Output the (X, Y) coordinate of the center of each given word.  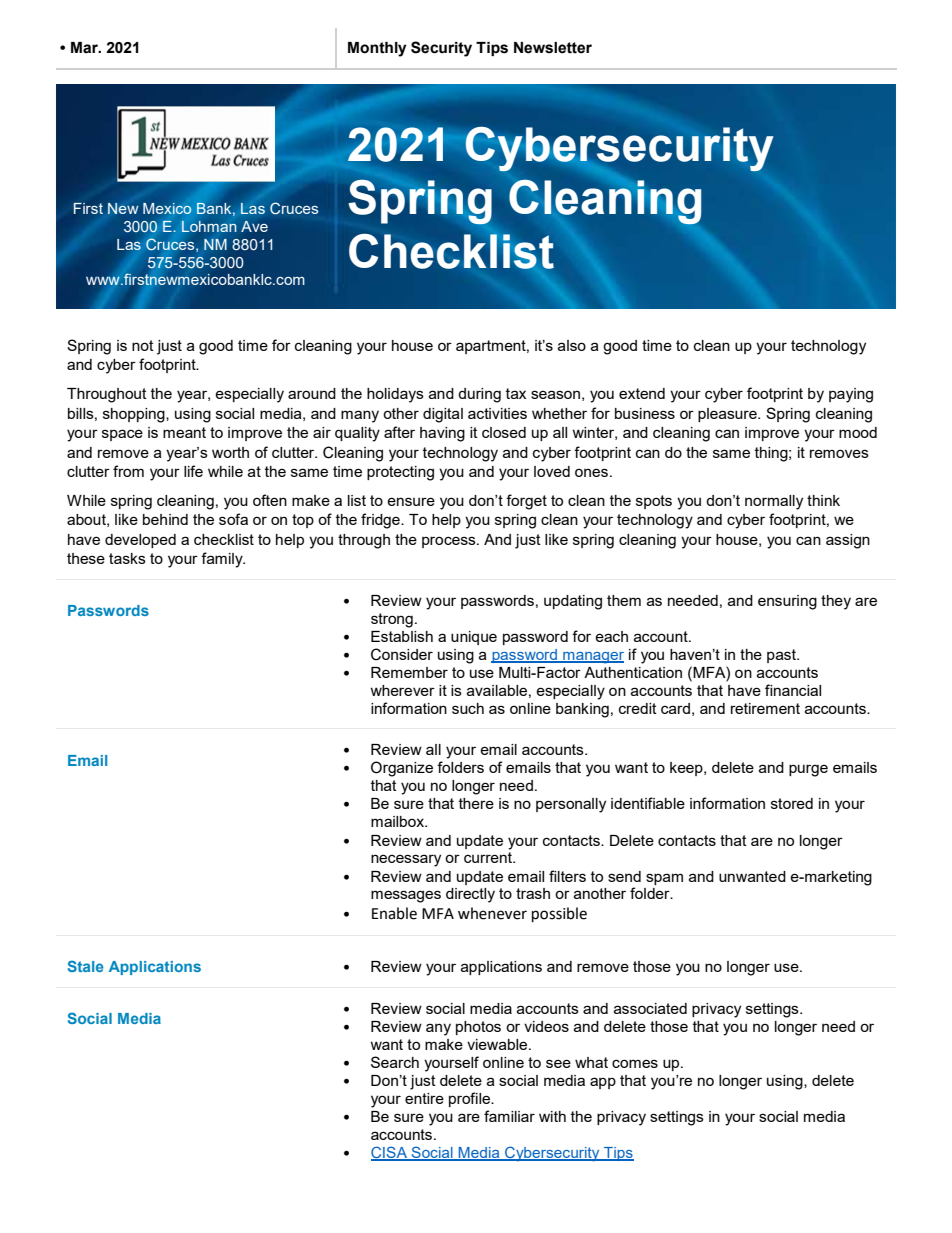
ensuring (787, 602)
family (223, 560)
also (572, 345)
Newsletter (553, 48)
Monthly (377, 49)
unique (474, 638)
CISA (390, 1153)
